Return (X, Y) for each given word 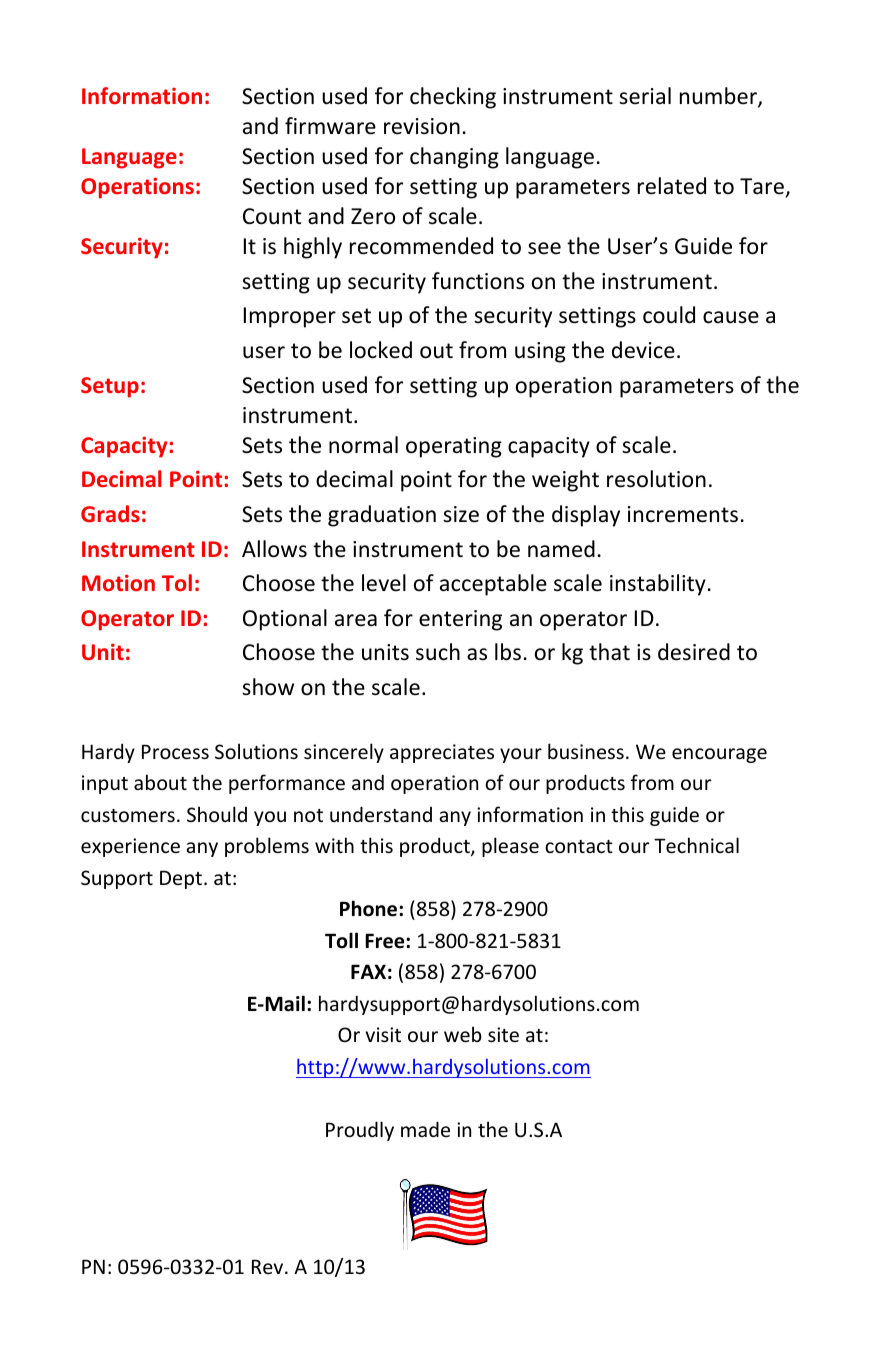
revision (422, 126)
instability (658, 585)
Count (272, 216)
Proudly (360, 1131)
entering (460, 620)
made (425, 1129)
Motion (118, 582)
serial (645, 96)
